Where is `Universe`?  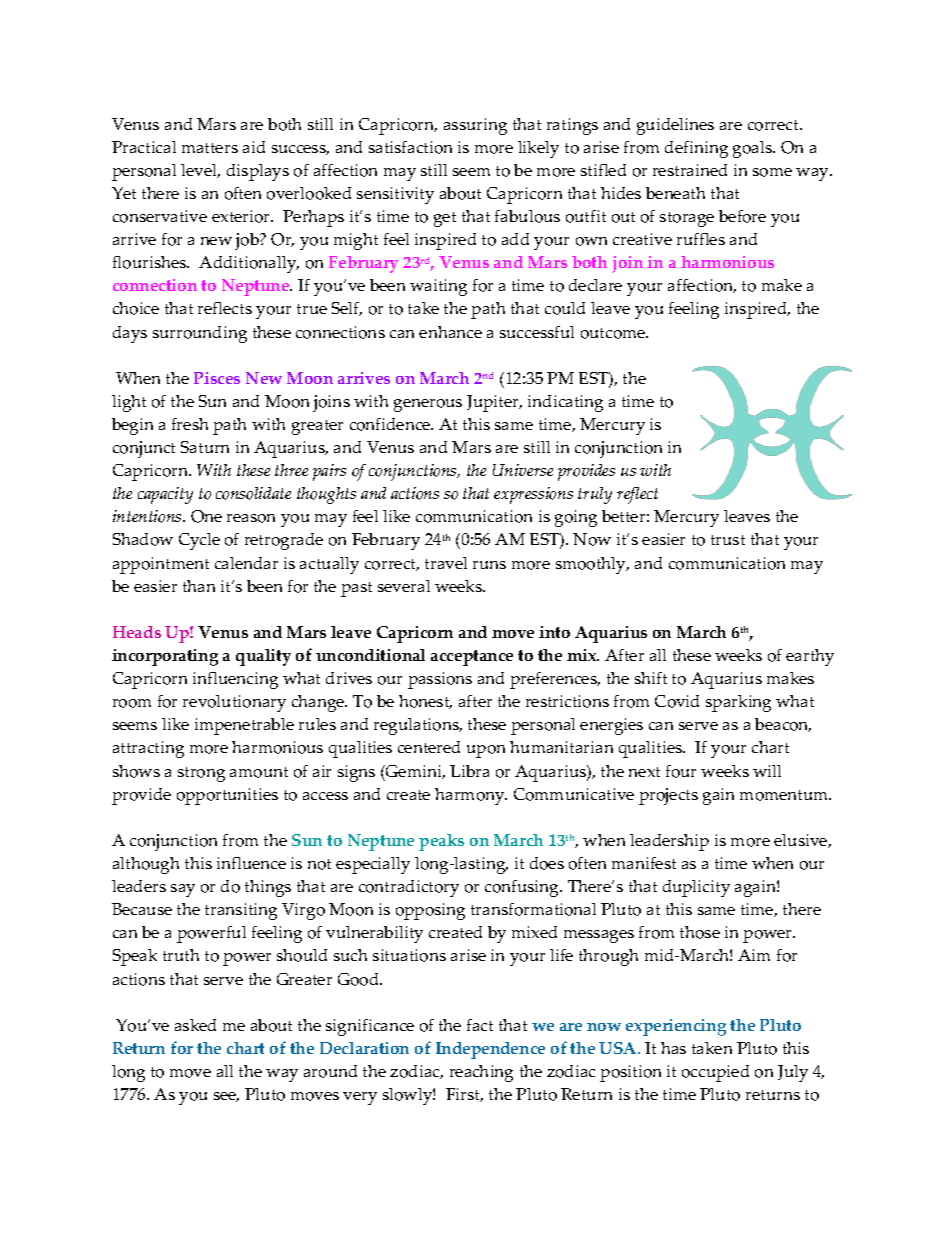
Universe is located at coordinates (523, 470).
